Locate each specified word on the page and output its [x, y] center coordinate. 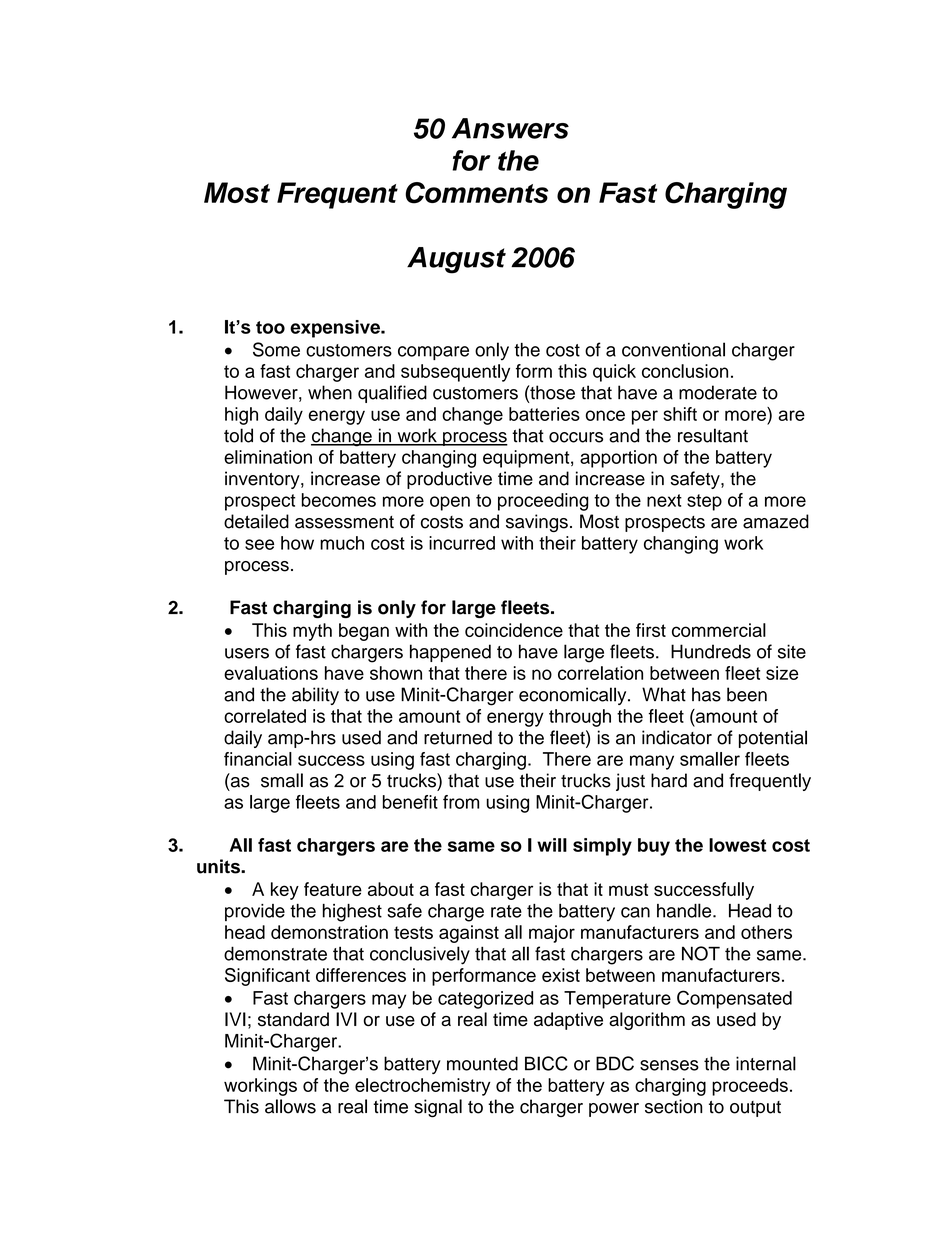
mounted [482, 1063]
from [461, 802]
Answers [510, 128]
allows [290, 1106]
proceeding [543, 502]
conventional [673, 349]
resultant [713, 435]
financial [258, 759]
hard [669, 780]
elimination [268, 457]
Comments [476, 193]
